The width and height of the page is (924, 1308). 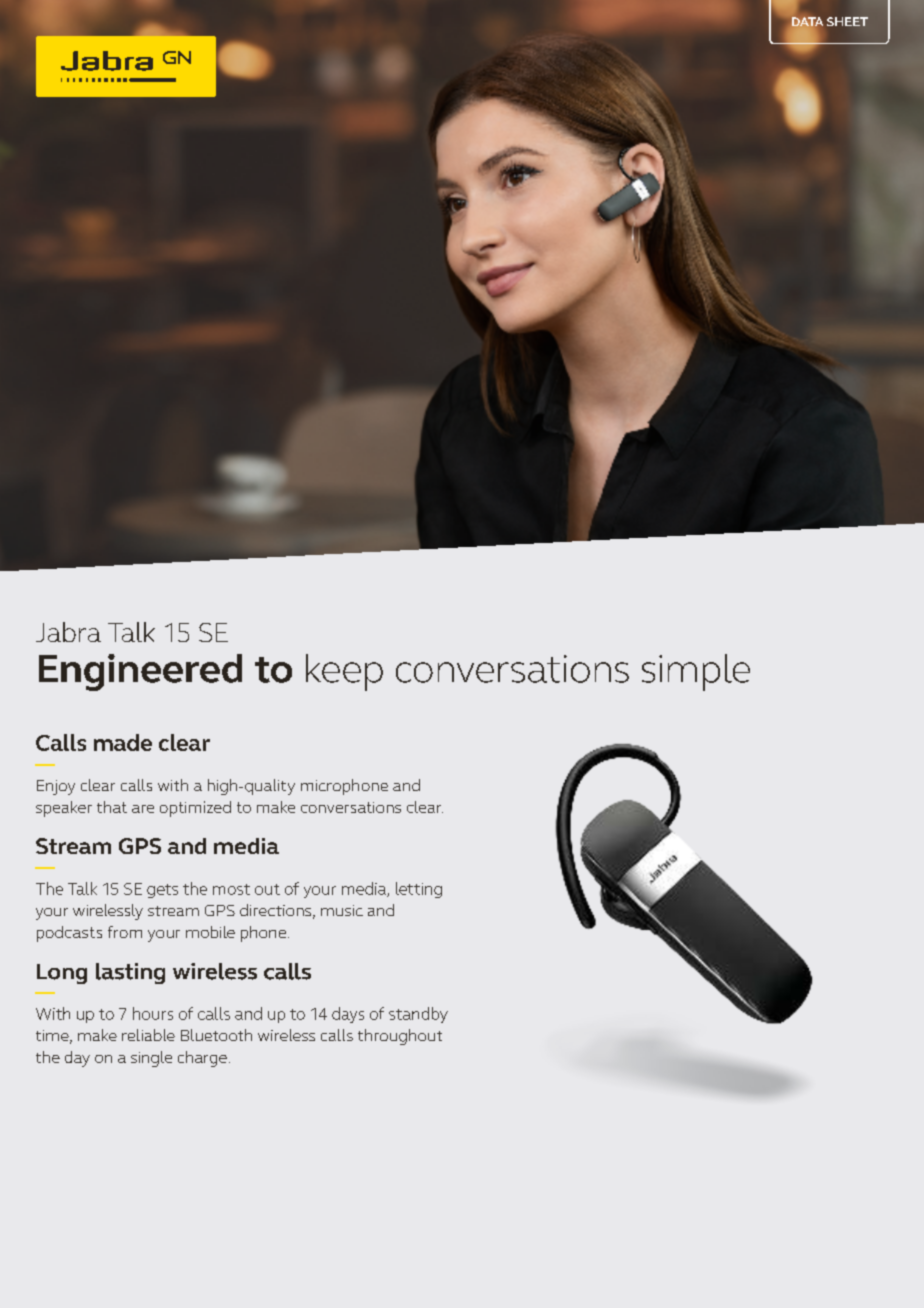 I want to click on throughout, so click(x=400, y=1037).
